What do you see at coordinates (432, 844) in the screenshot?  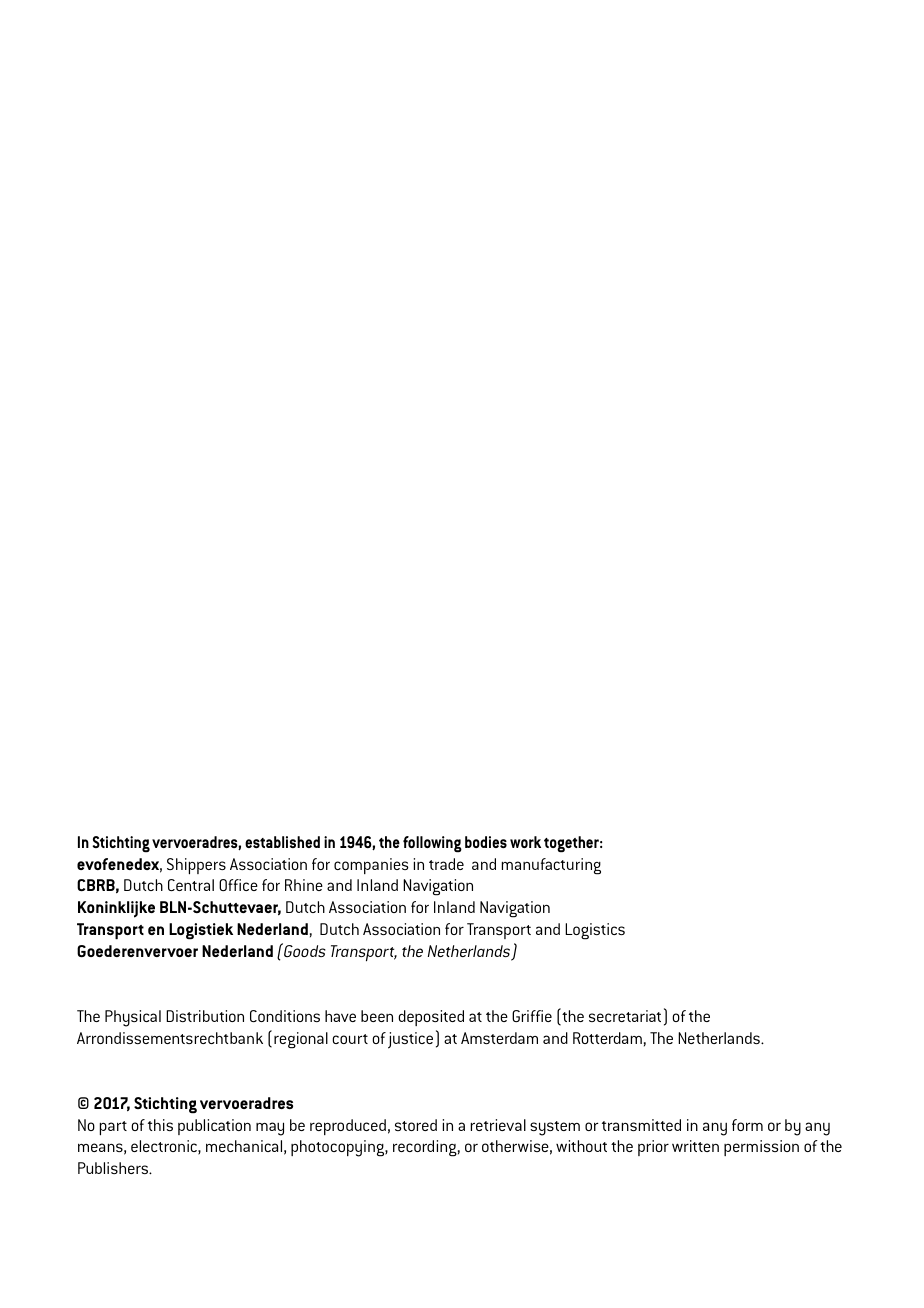 I see `following` at bounding box center [432, 844].
